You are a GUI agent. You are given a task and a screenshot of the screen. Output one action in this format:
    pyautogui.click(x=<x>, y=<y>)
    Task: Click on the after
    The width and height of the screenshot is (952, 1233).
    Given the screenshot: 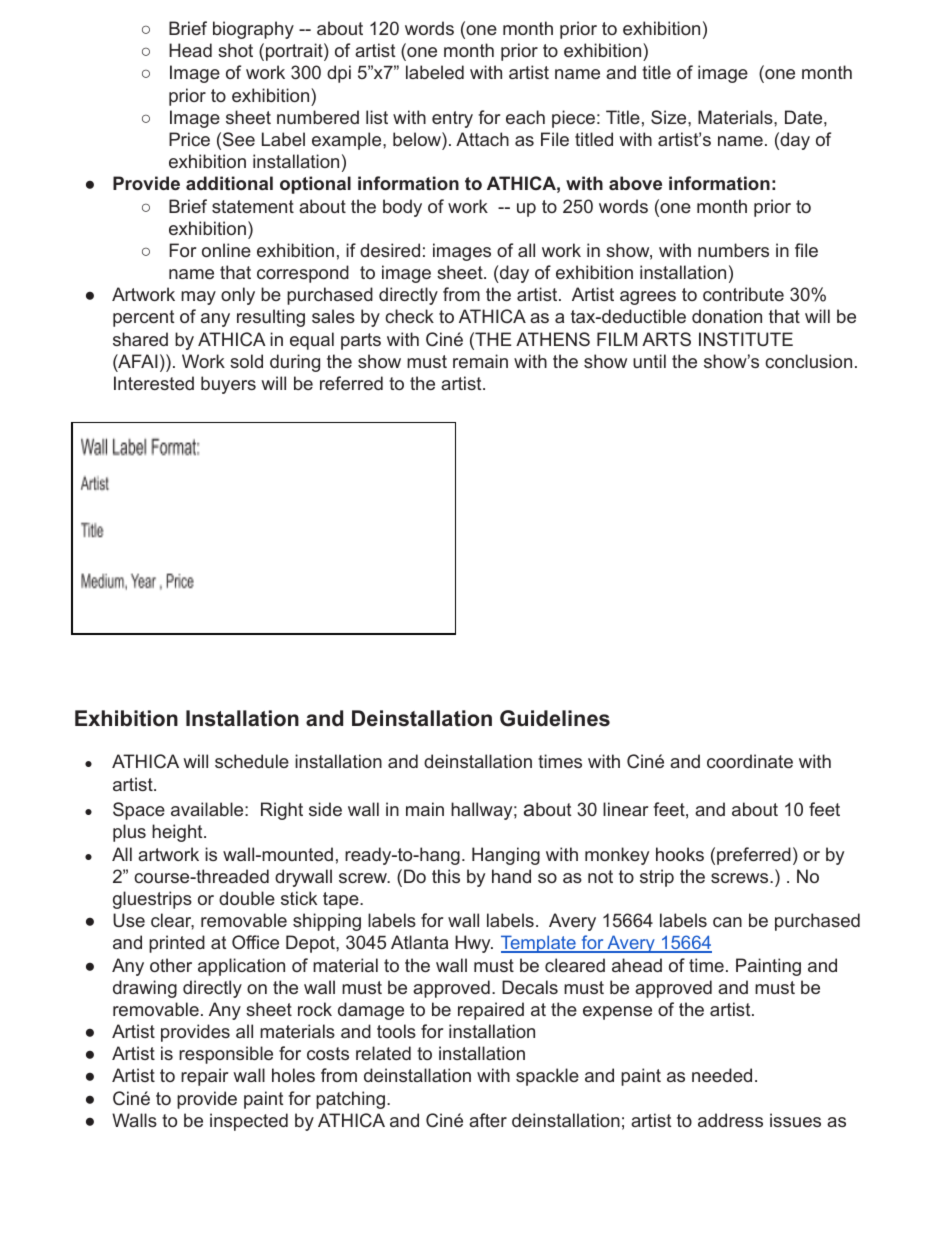 What is the action you would take?
    pyautogui.click(x=488, y=1120)
